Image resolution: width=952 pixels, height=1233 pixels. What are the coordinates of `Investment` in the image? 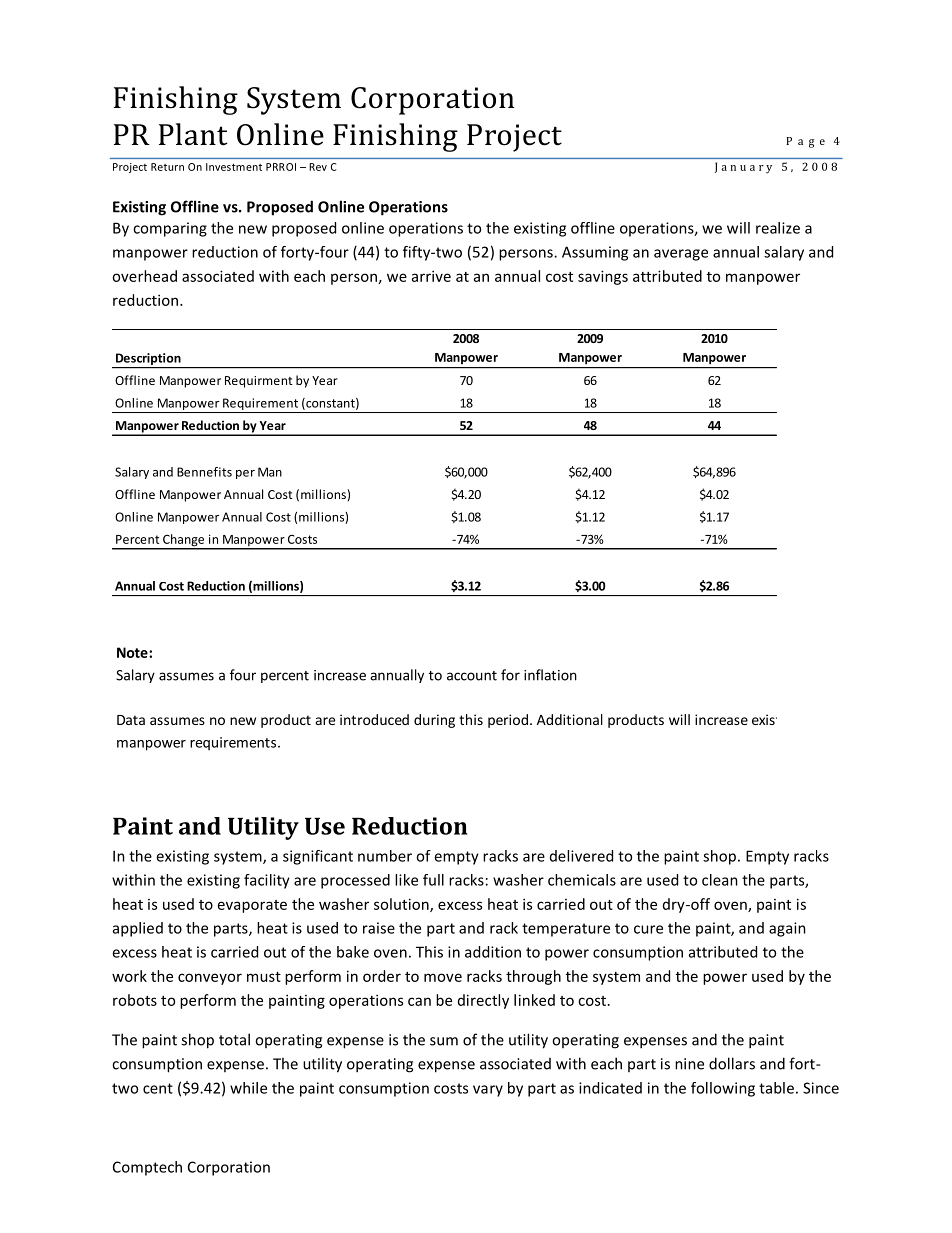 It's located at (234, 167).
